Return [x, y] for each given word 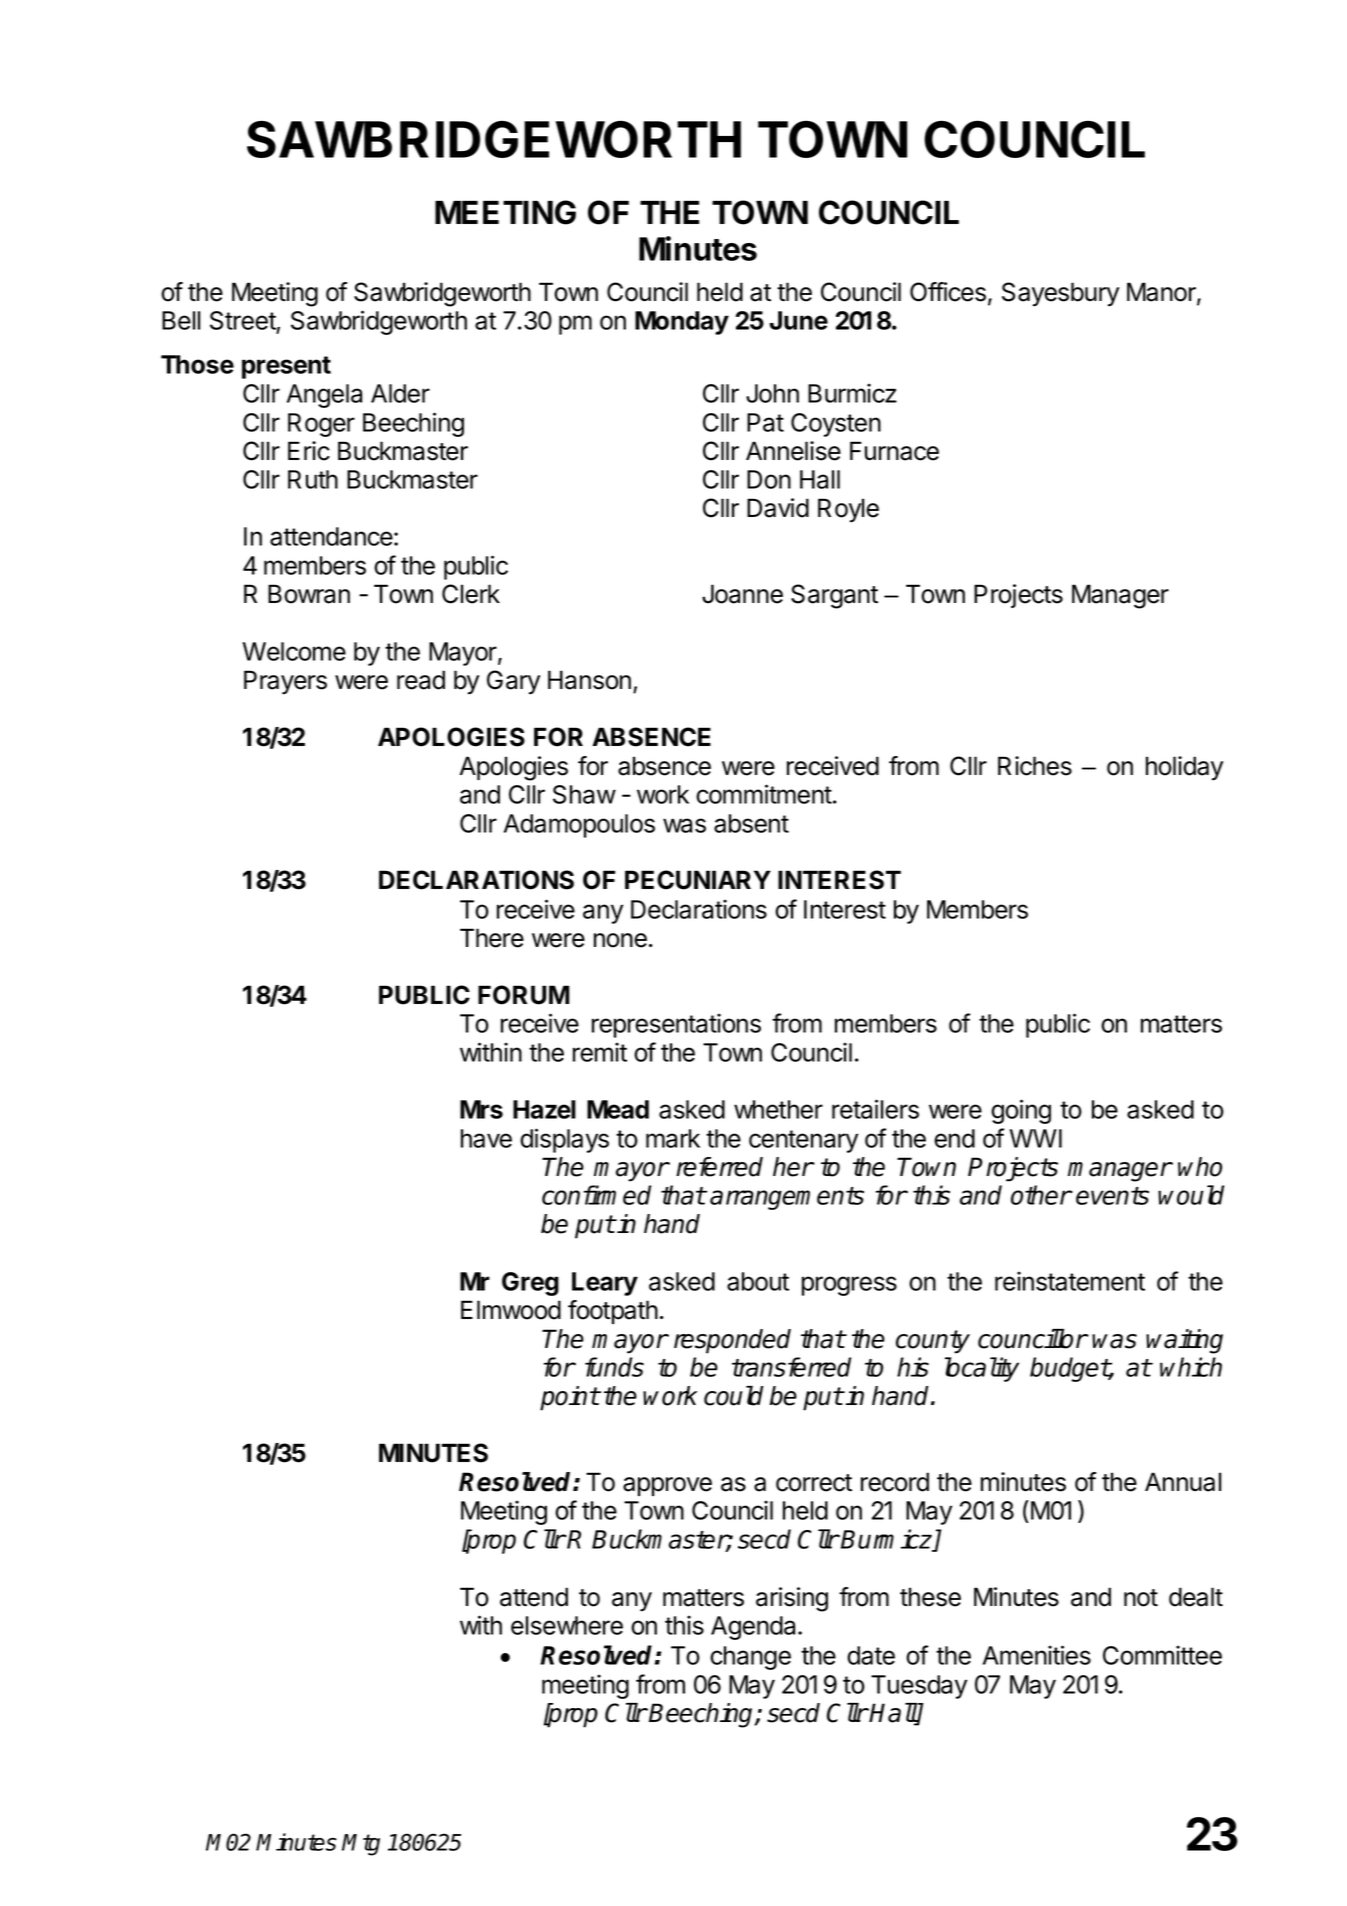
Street [243, 322]
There [492, 938]
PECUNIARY [698, 880]
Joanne [742, 594]
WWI [1035, 1138]
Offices [948, 292]
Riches [1035, 766]
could [734, 1396]
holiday [1184, 768]
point [569, 1398]
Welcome [294, 651]
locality [982, 1369]
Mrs [481, 1109]
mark [673, 1138]
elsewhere [567, 1625]
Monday [682, 323]
